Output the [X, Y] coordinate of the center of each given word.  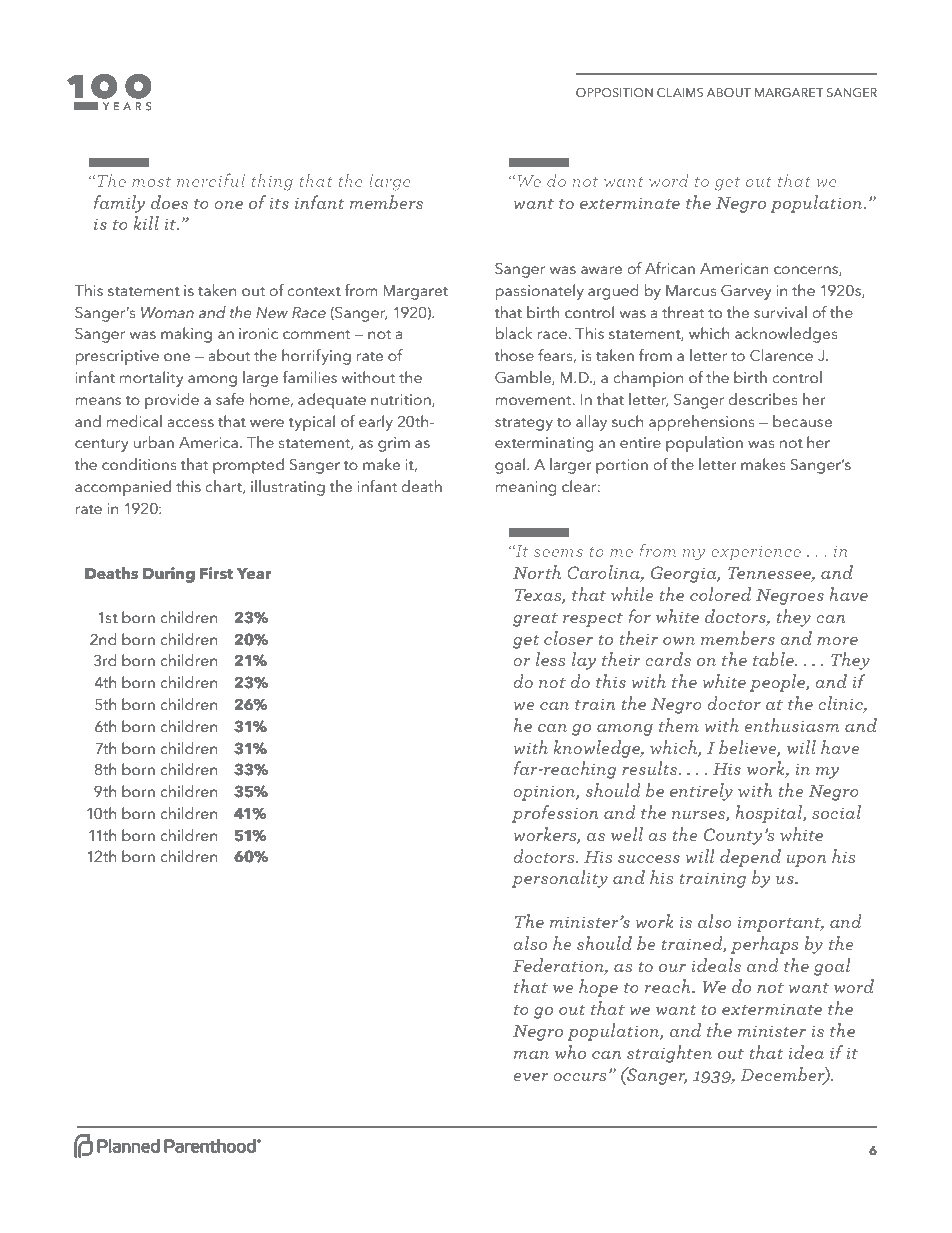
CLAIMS [680, 92]
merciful [211, 180]
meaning [526, 488]
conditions [139, 464]
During [169, 575]
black [514, 333]
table [774, 659]
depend [750, 858]
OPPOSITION [614, 92]
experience [756, 553]
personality [560, 879]
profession [555, 814]
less [551, 659]
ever [530, 1077]
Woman [167, 312]
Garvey [746, 292]
